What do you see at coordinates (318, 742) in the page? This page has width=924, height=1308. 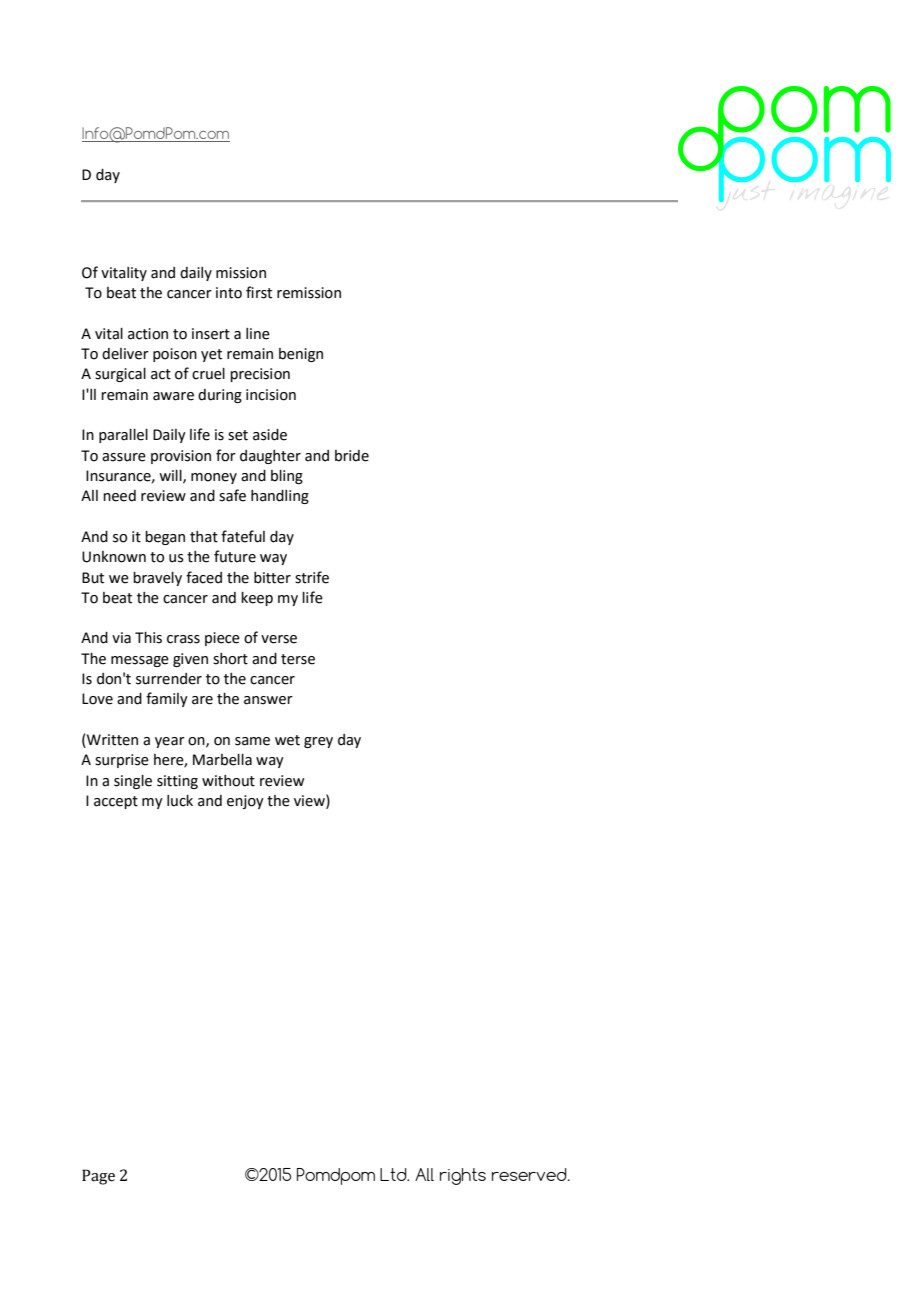 I see `grey` at bounding box center [318, 742].
